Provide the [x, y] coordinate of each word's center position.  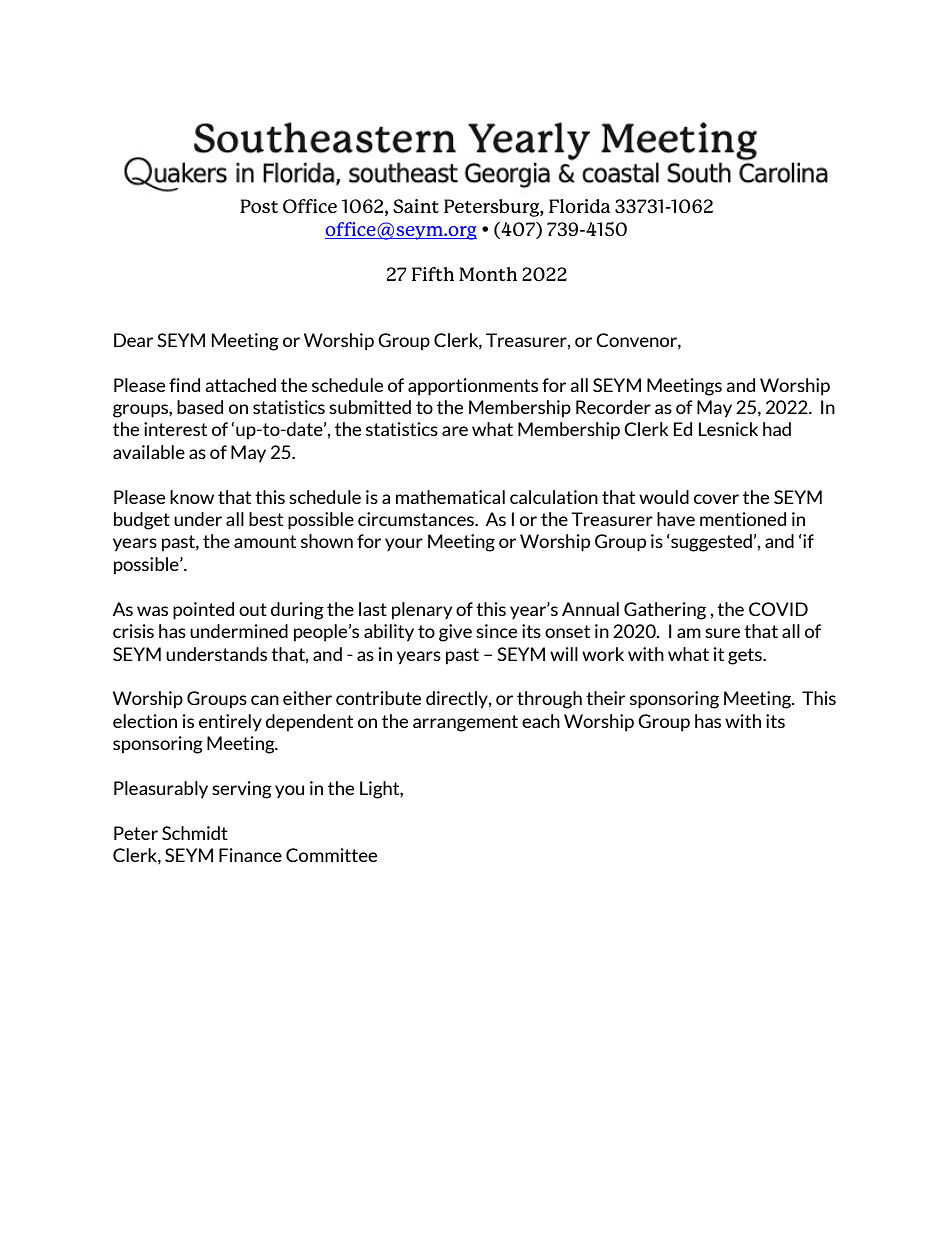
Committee [331, 855]
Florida [579, 206]
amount [265, 541]
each [541, 721]
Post [259, 206]
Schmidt [195, 833]
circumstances [417, 519]
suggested [710, 543]
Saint [416, 206]
